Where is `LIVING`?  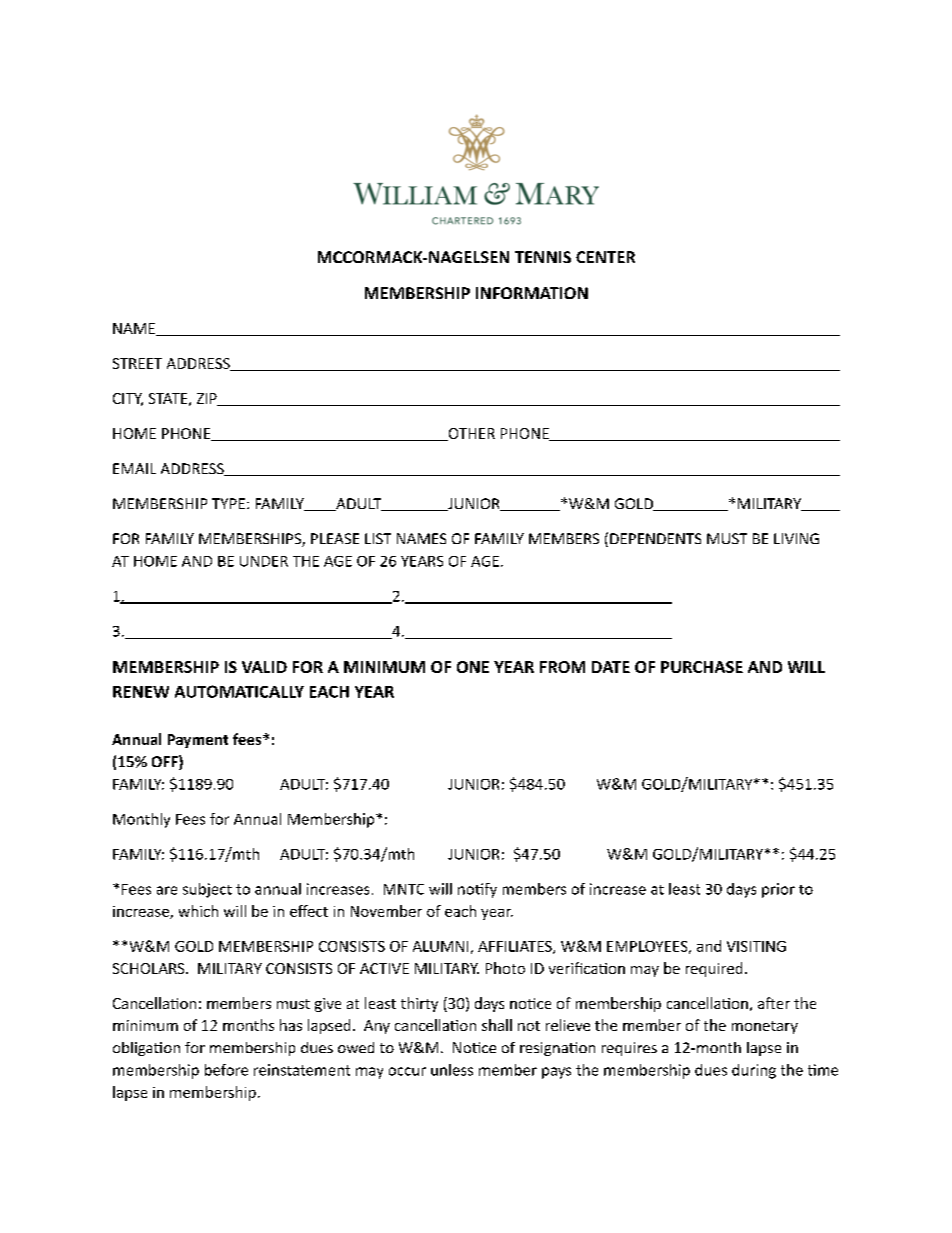 LIVING is located at coordinates (796, 538).
